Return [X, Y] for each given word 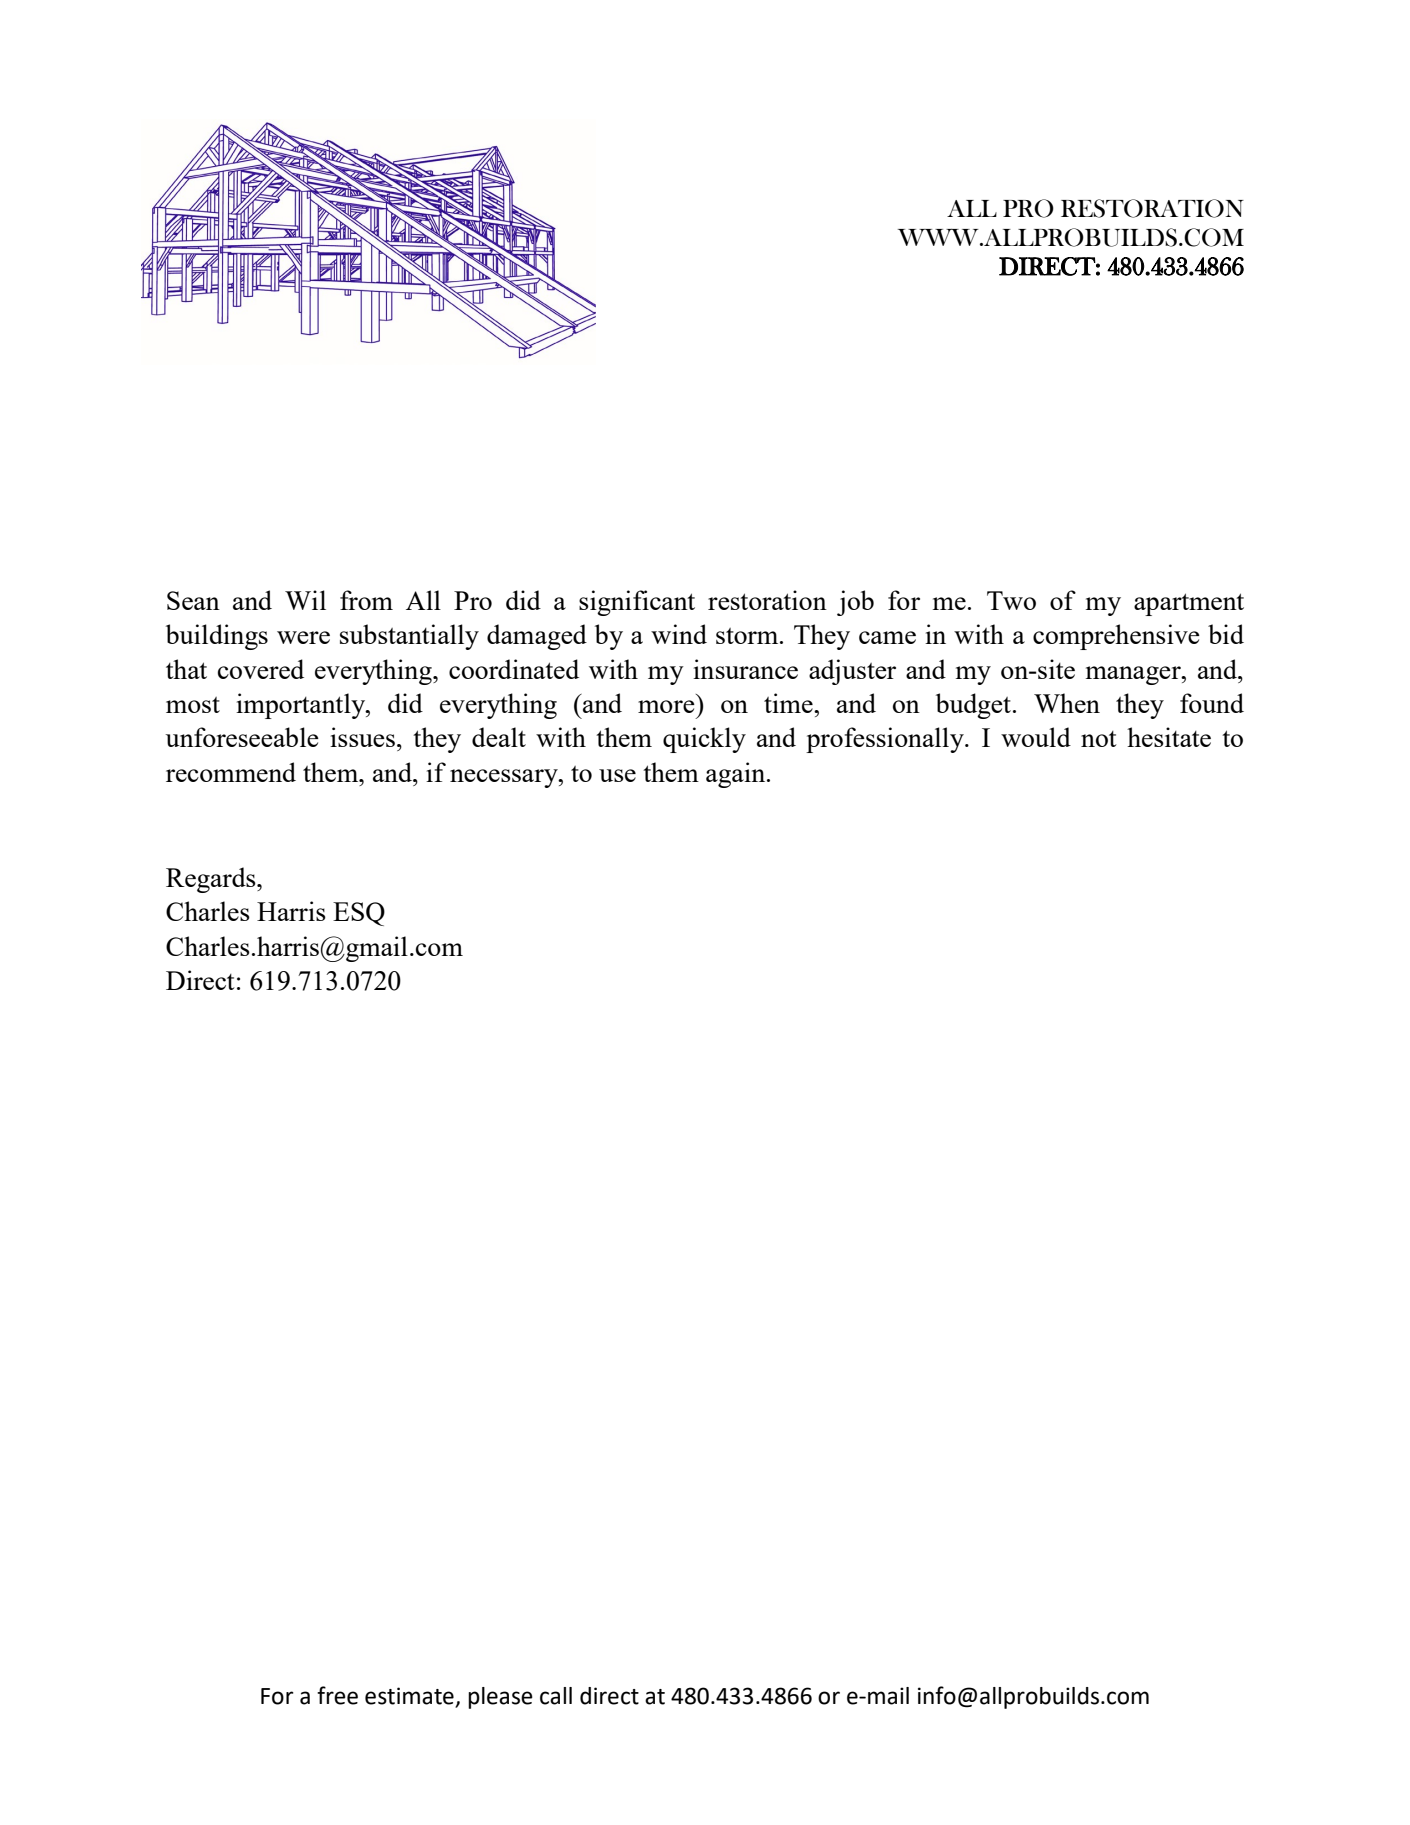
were [303, 637]
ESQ [359, 914]
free [337, 1695]
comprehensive [1116, 637]
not [1099, 739]
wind [679, 634]
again [737, 775]
